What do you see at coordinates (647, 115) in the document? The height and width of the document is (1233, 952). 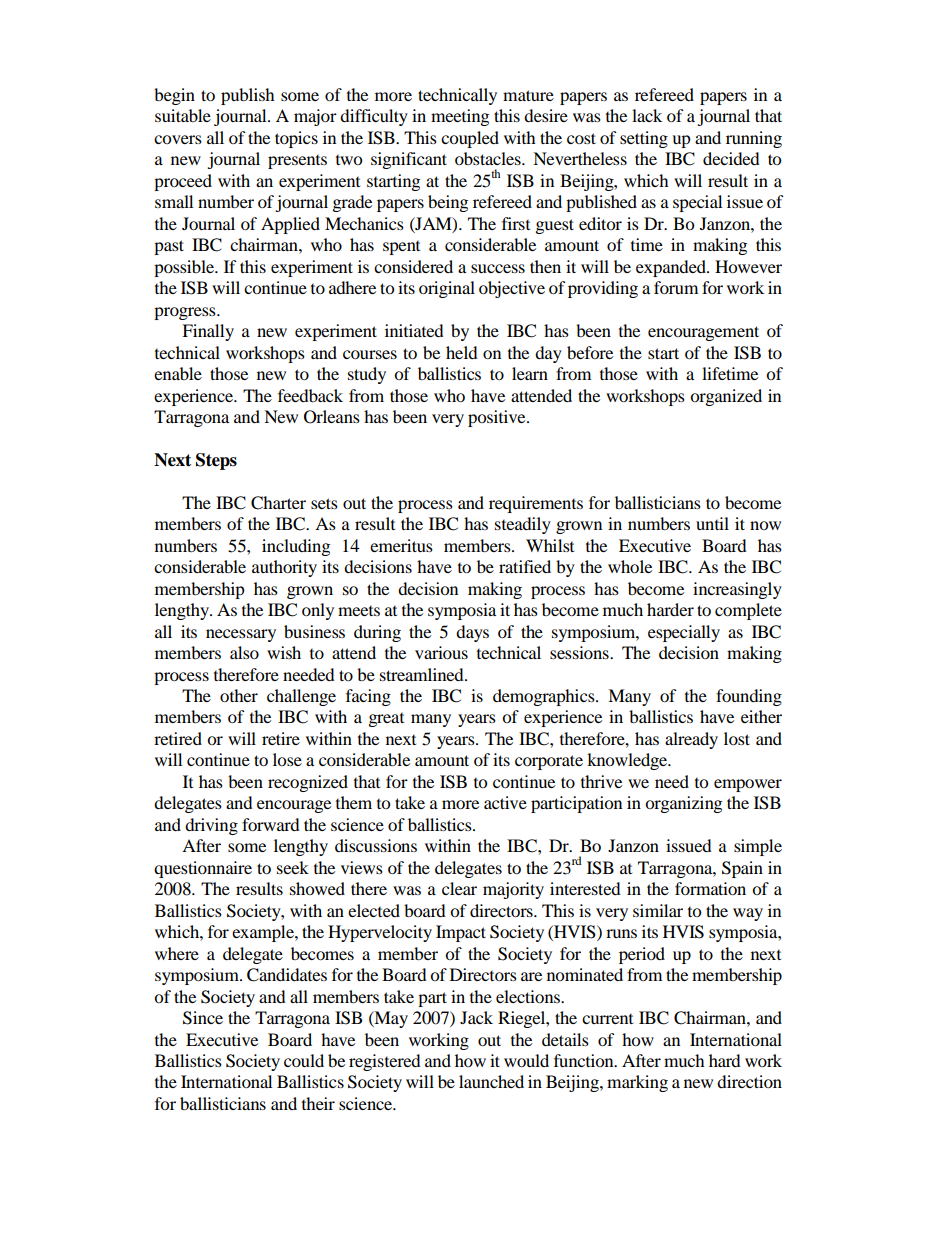 I see `lack` at bounding box center [647, 115].
